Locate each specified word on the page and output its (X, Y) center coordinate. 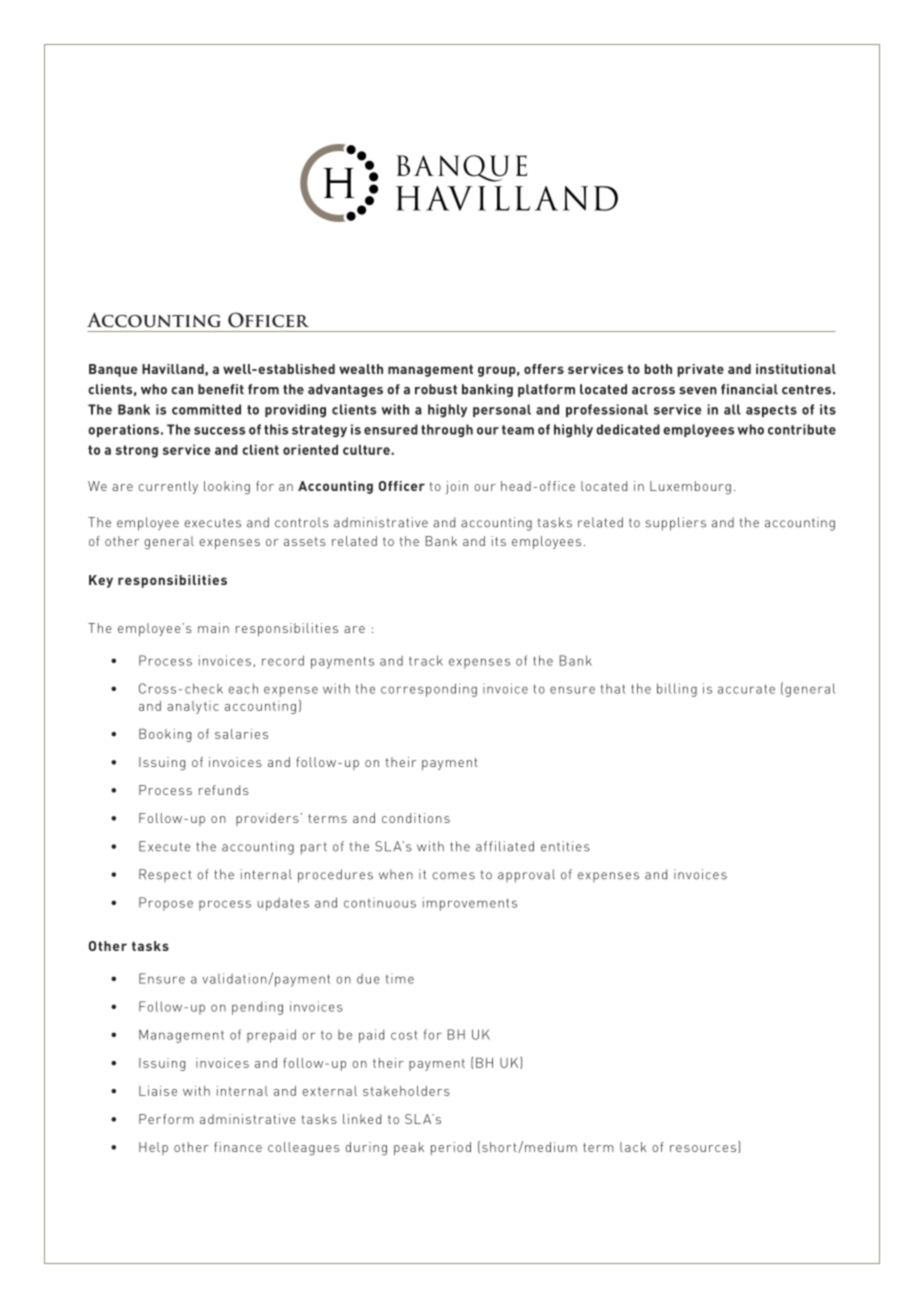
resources (704, 1149)
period (451, 1148)
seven (698, 391)
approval (526, 876)
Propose (166, 904)
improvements (470, 904)
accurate (746, 689)
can (182, 391)
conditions (416, 818)
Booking (165, 735)
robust (436, 389)
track (426, 660)
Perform (166, 1119)
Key (101, 581)
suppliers (675, 524)
